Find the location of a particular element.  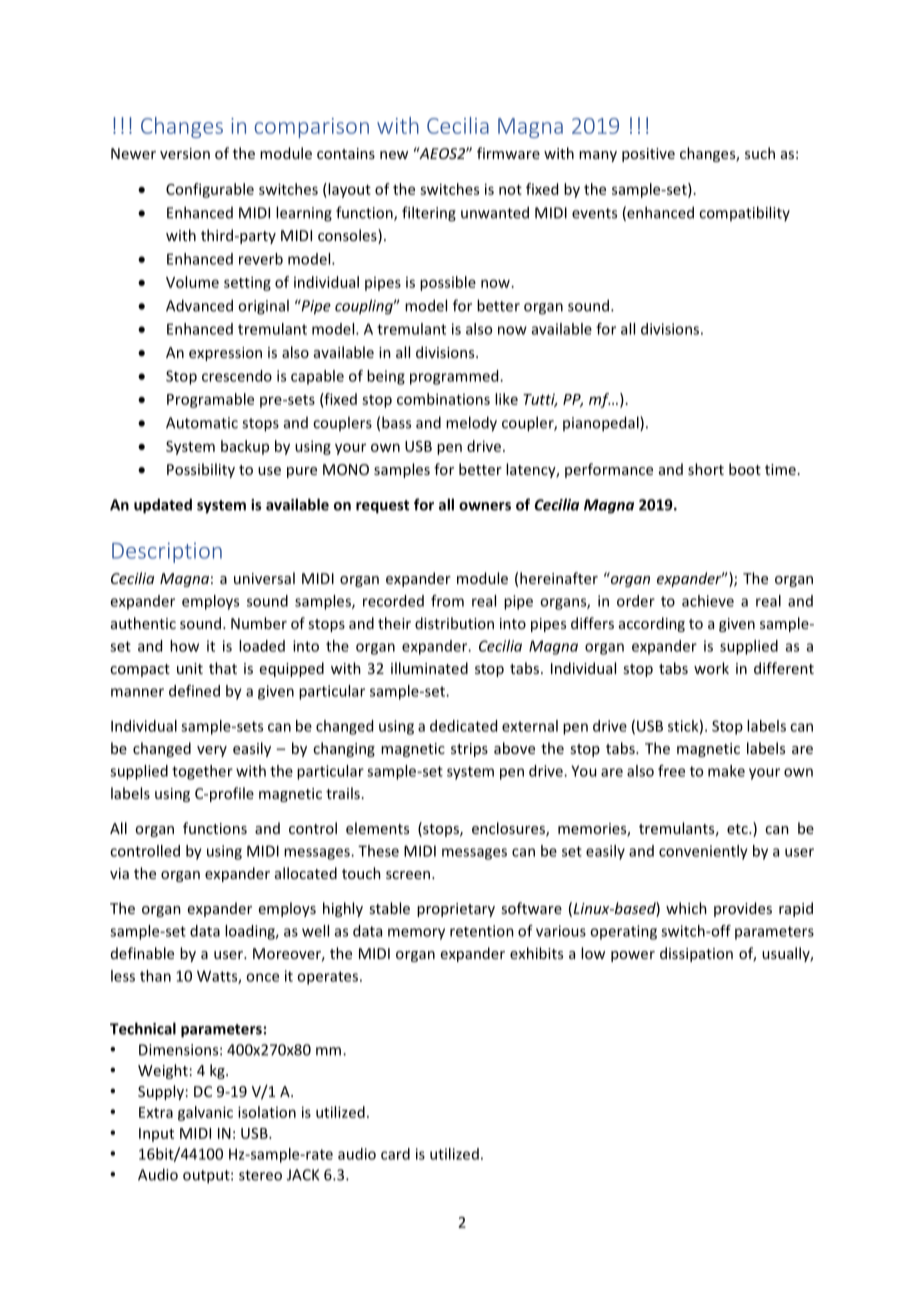

short is located at coordinates (706, 469).
